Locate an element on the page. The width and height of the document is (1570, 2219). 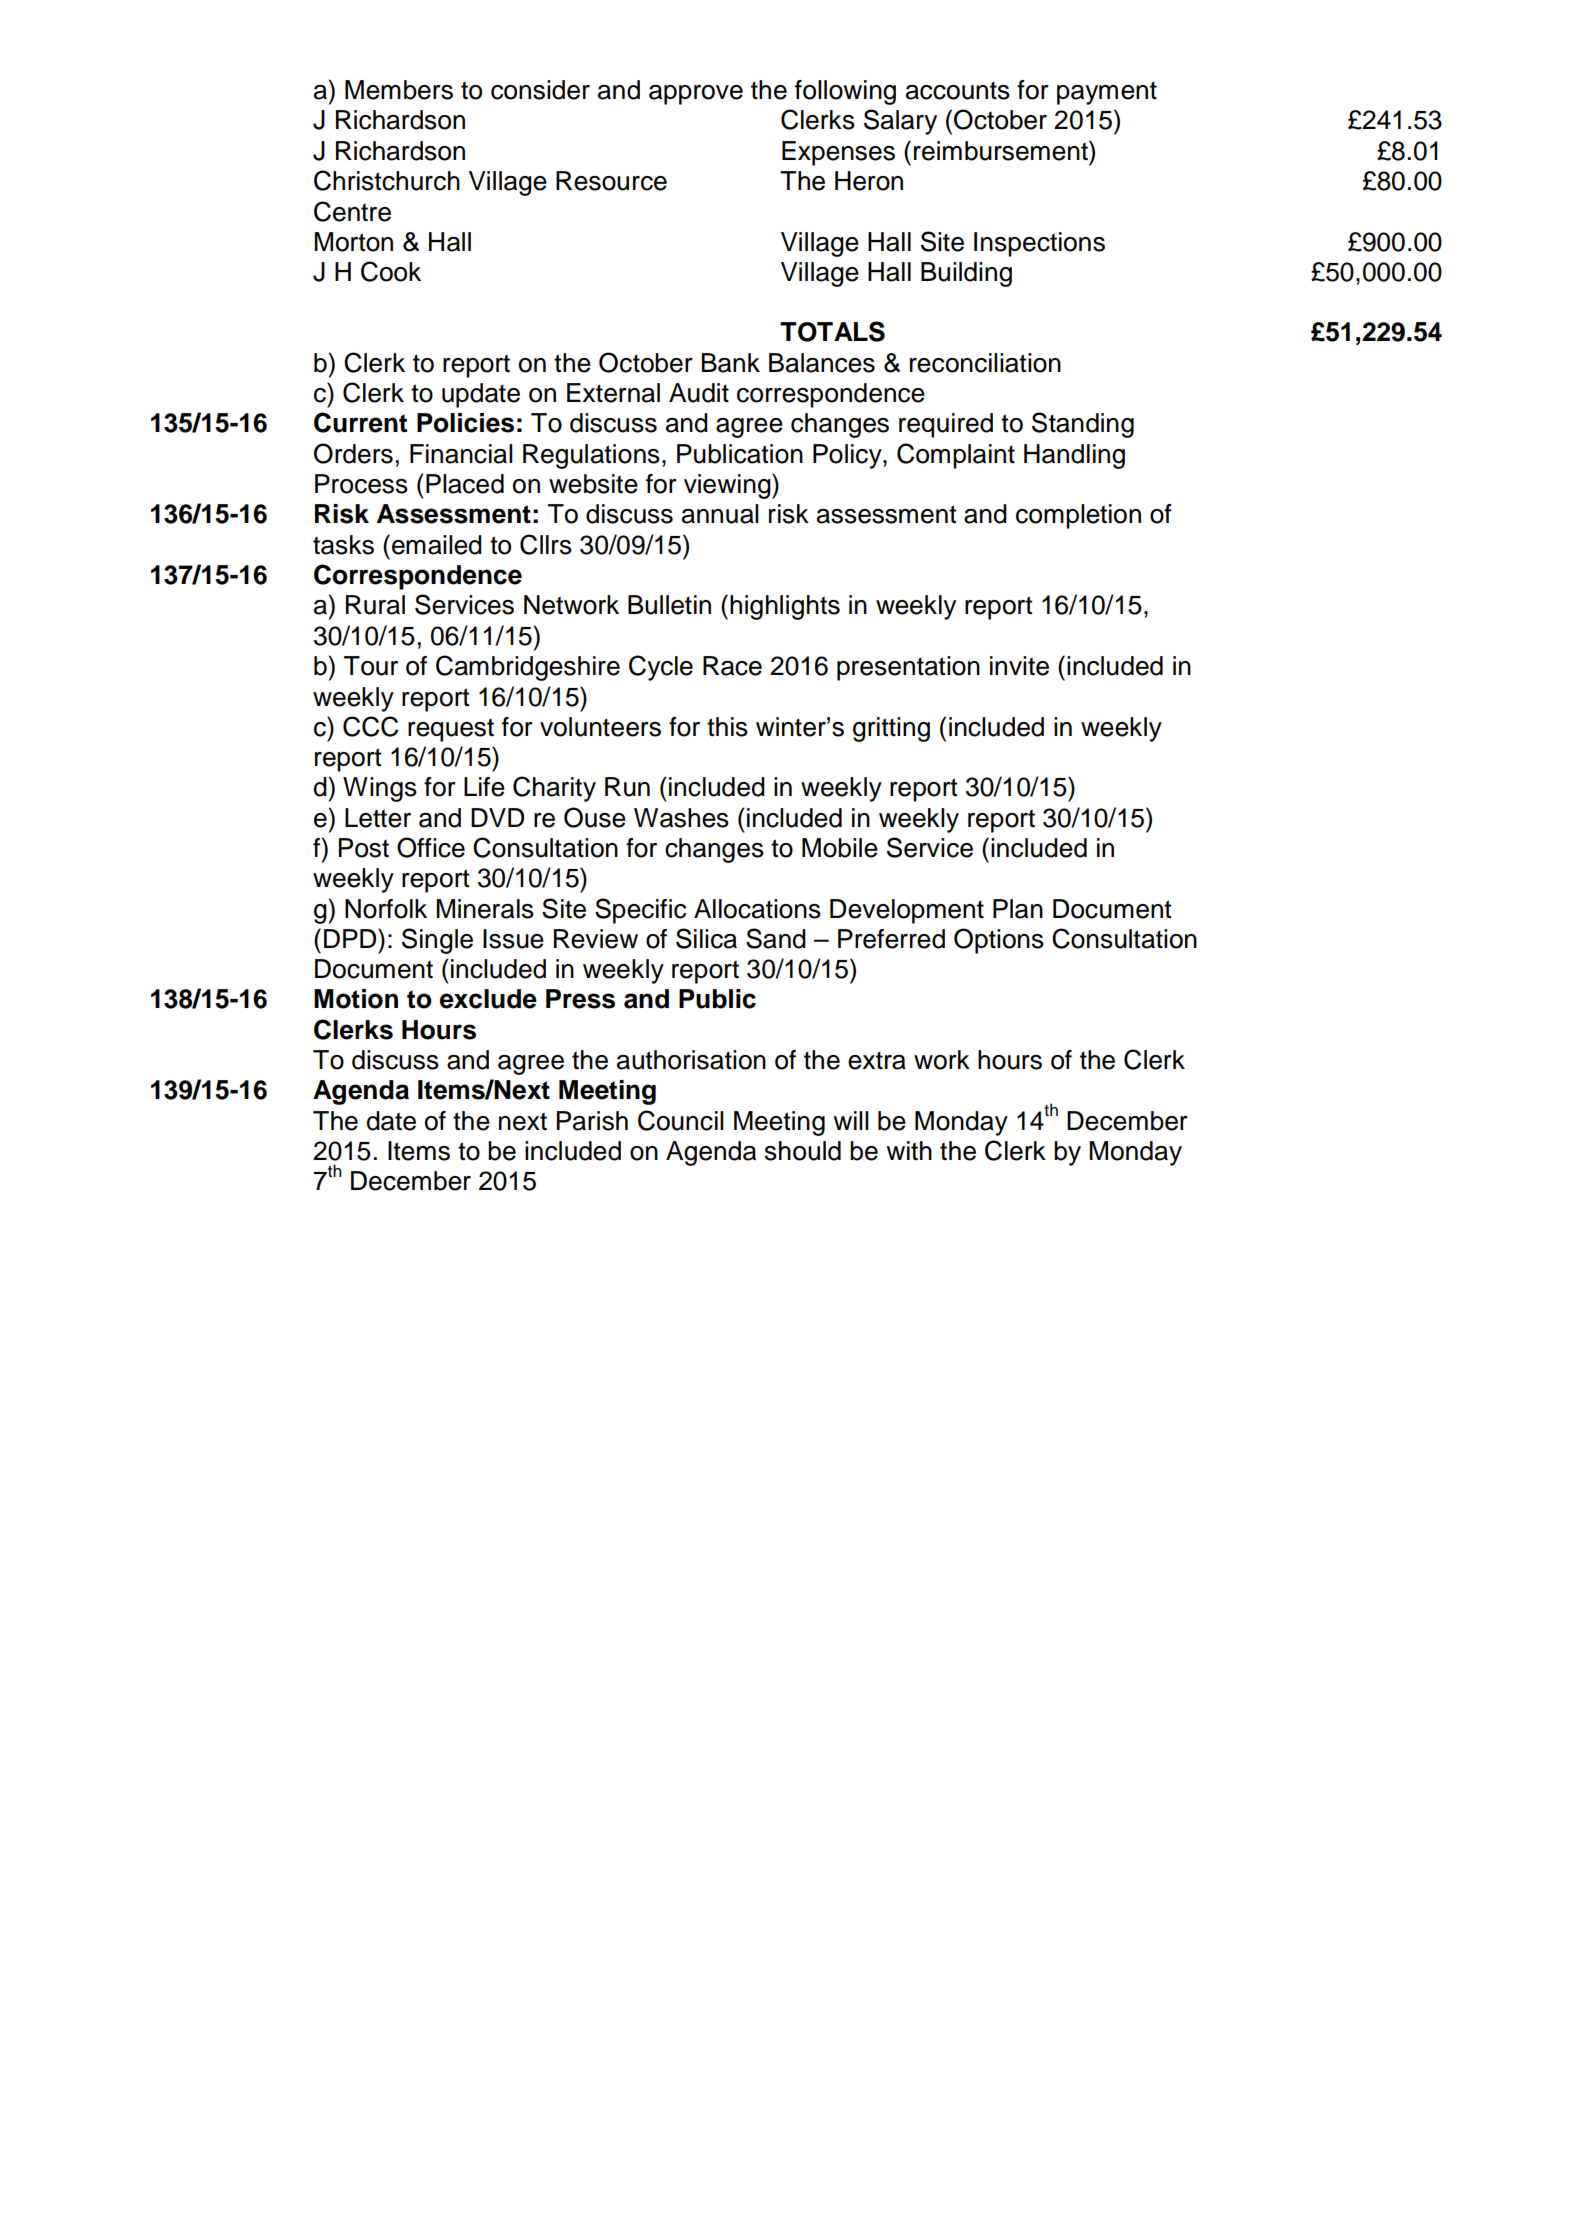
Washes is located at coordinates (681, 818).
